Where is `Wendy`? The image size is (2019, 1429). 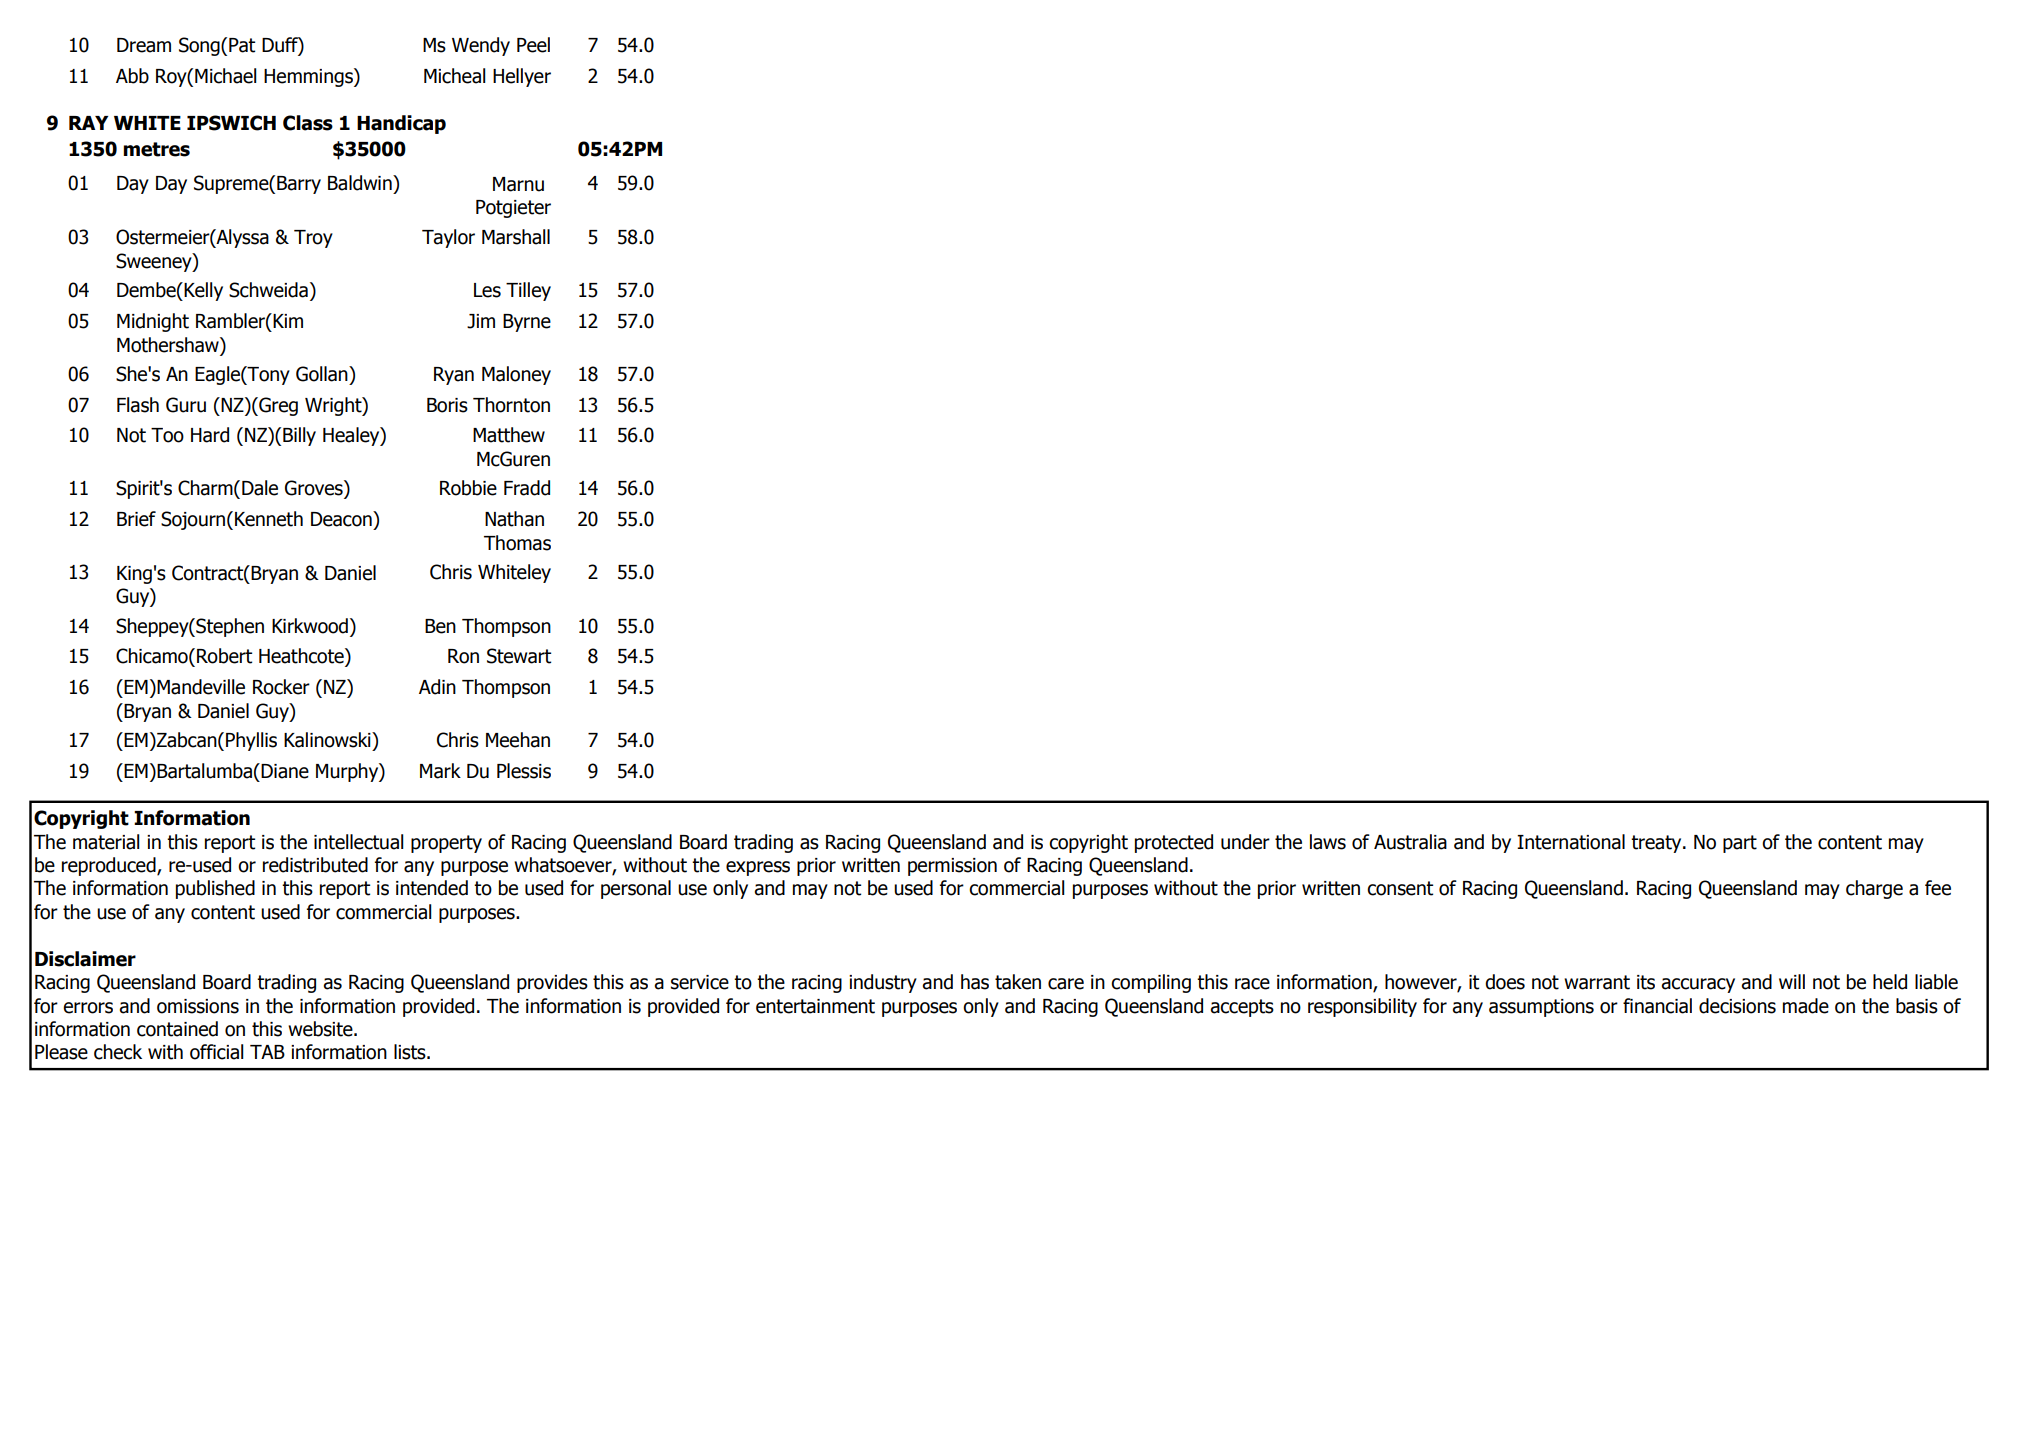 Wendy is located at coordinates (481, 46).
